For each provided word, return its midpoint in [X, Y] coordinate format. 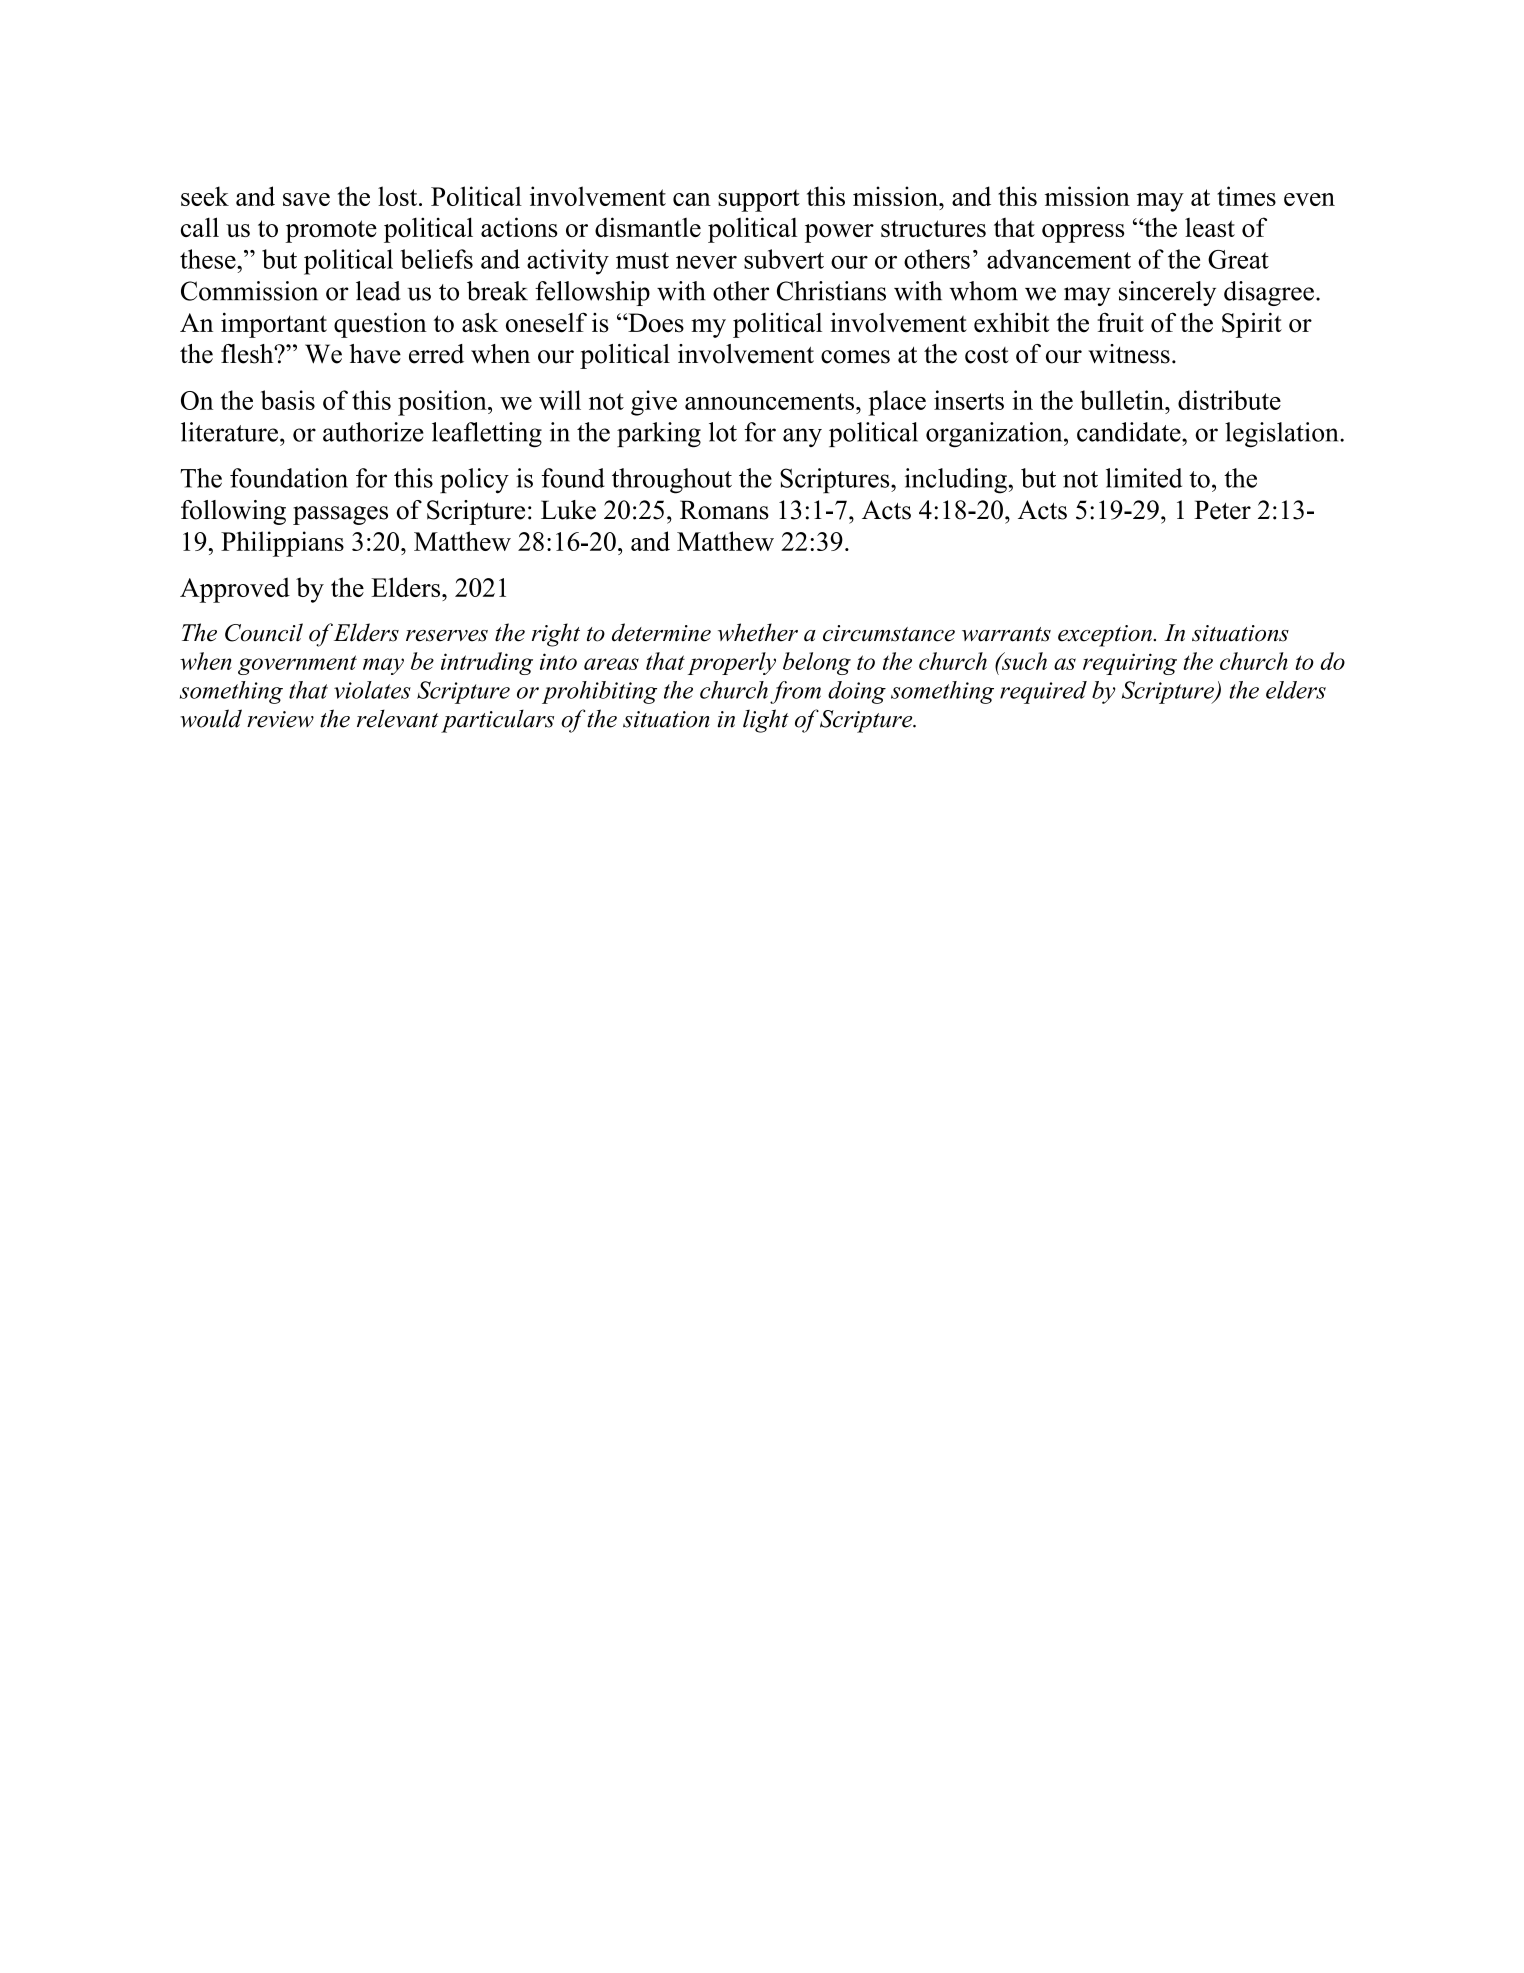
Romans [724, 510]
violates [372, 690]
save [306, 199]
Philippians [282, 544]
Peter [1222, 510]
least [1210, 227]
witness [1129, 354]
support [759, 200]
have [375, 354]
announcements [769, 401]
